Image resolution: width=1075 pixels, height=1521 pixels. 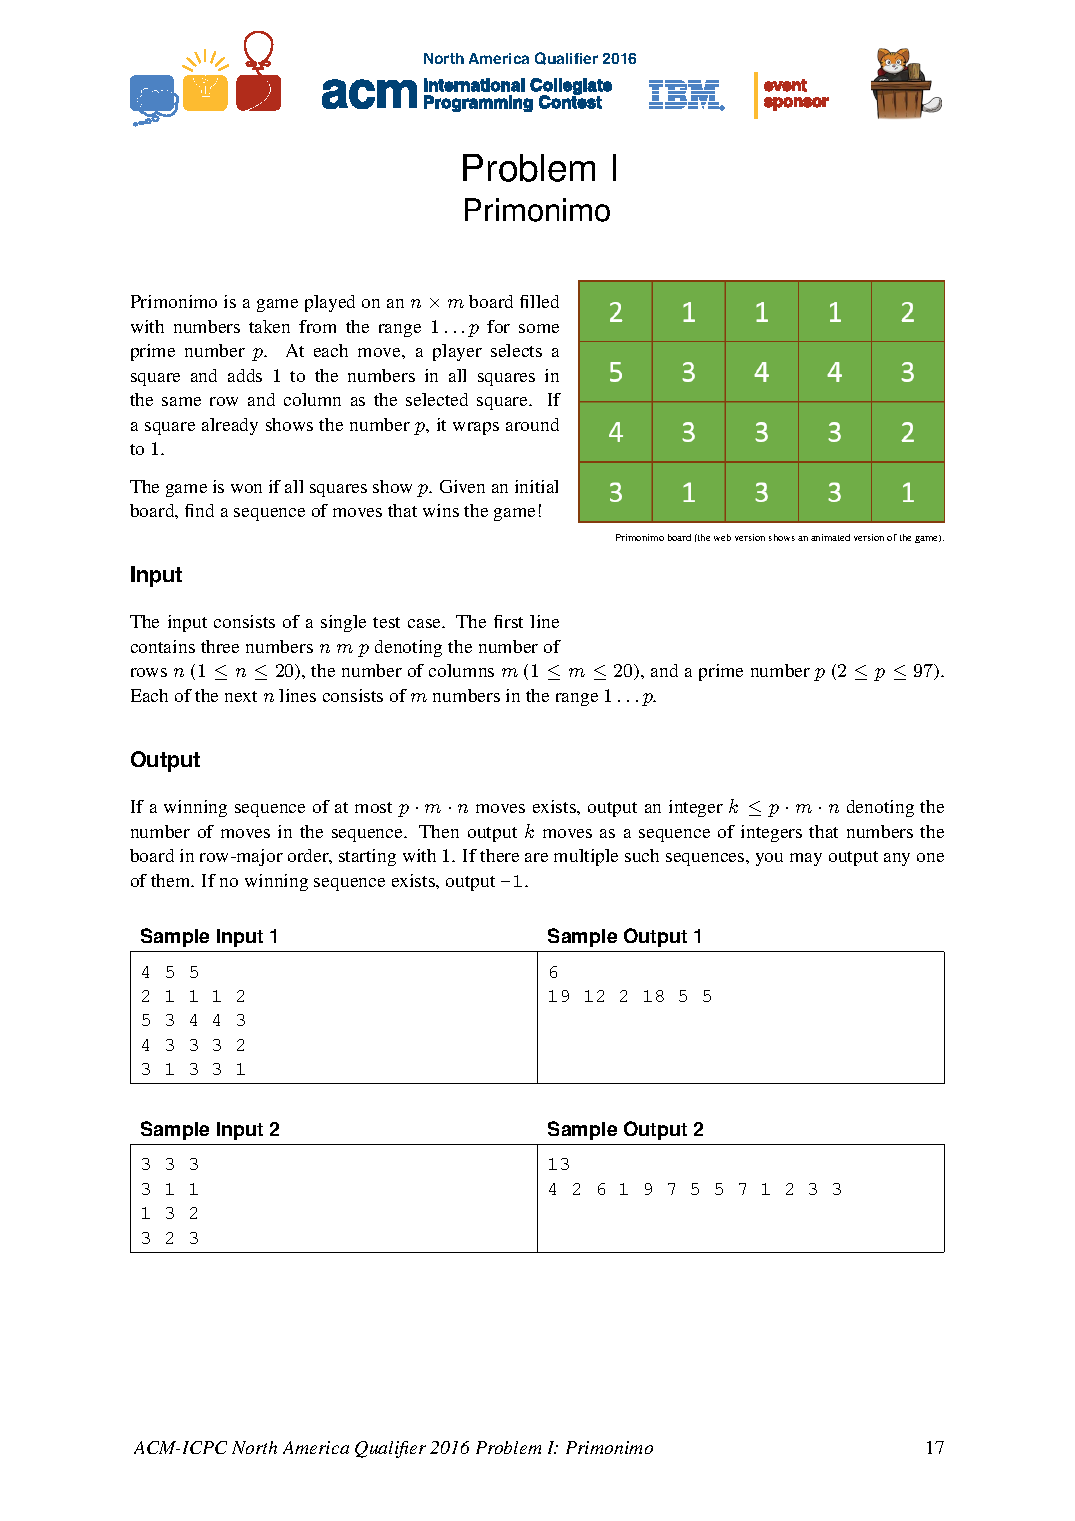 I want to click on most, so click(x=373, y=807).
